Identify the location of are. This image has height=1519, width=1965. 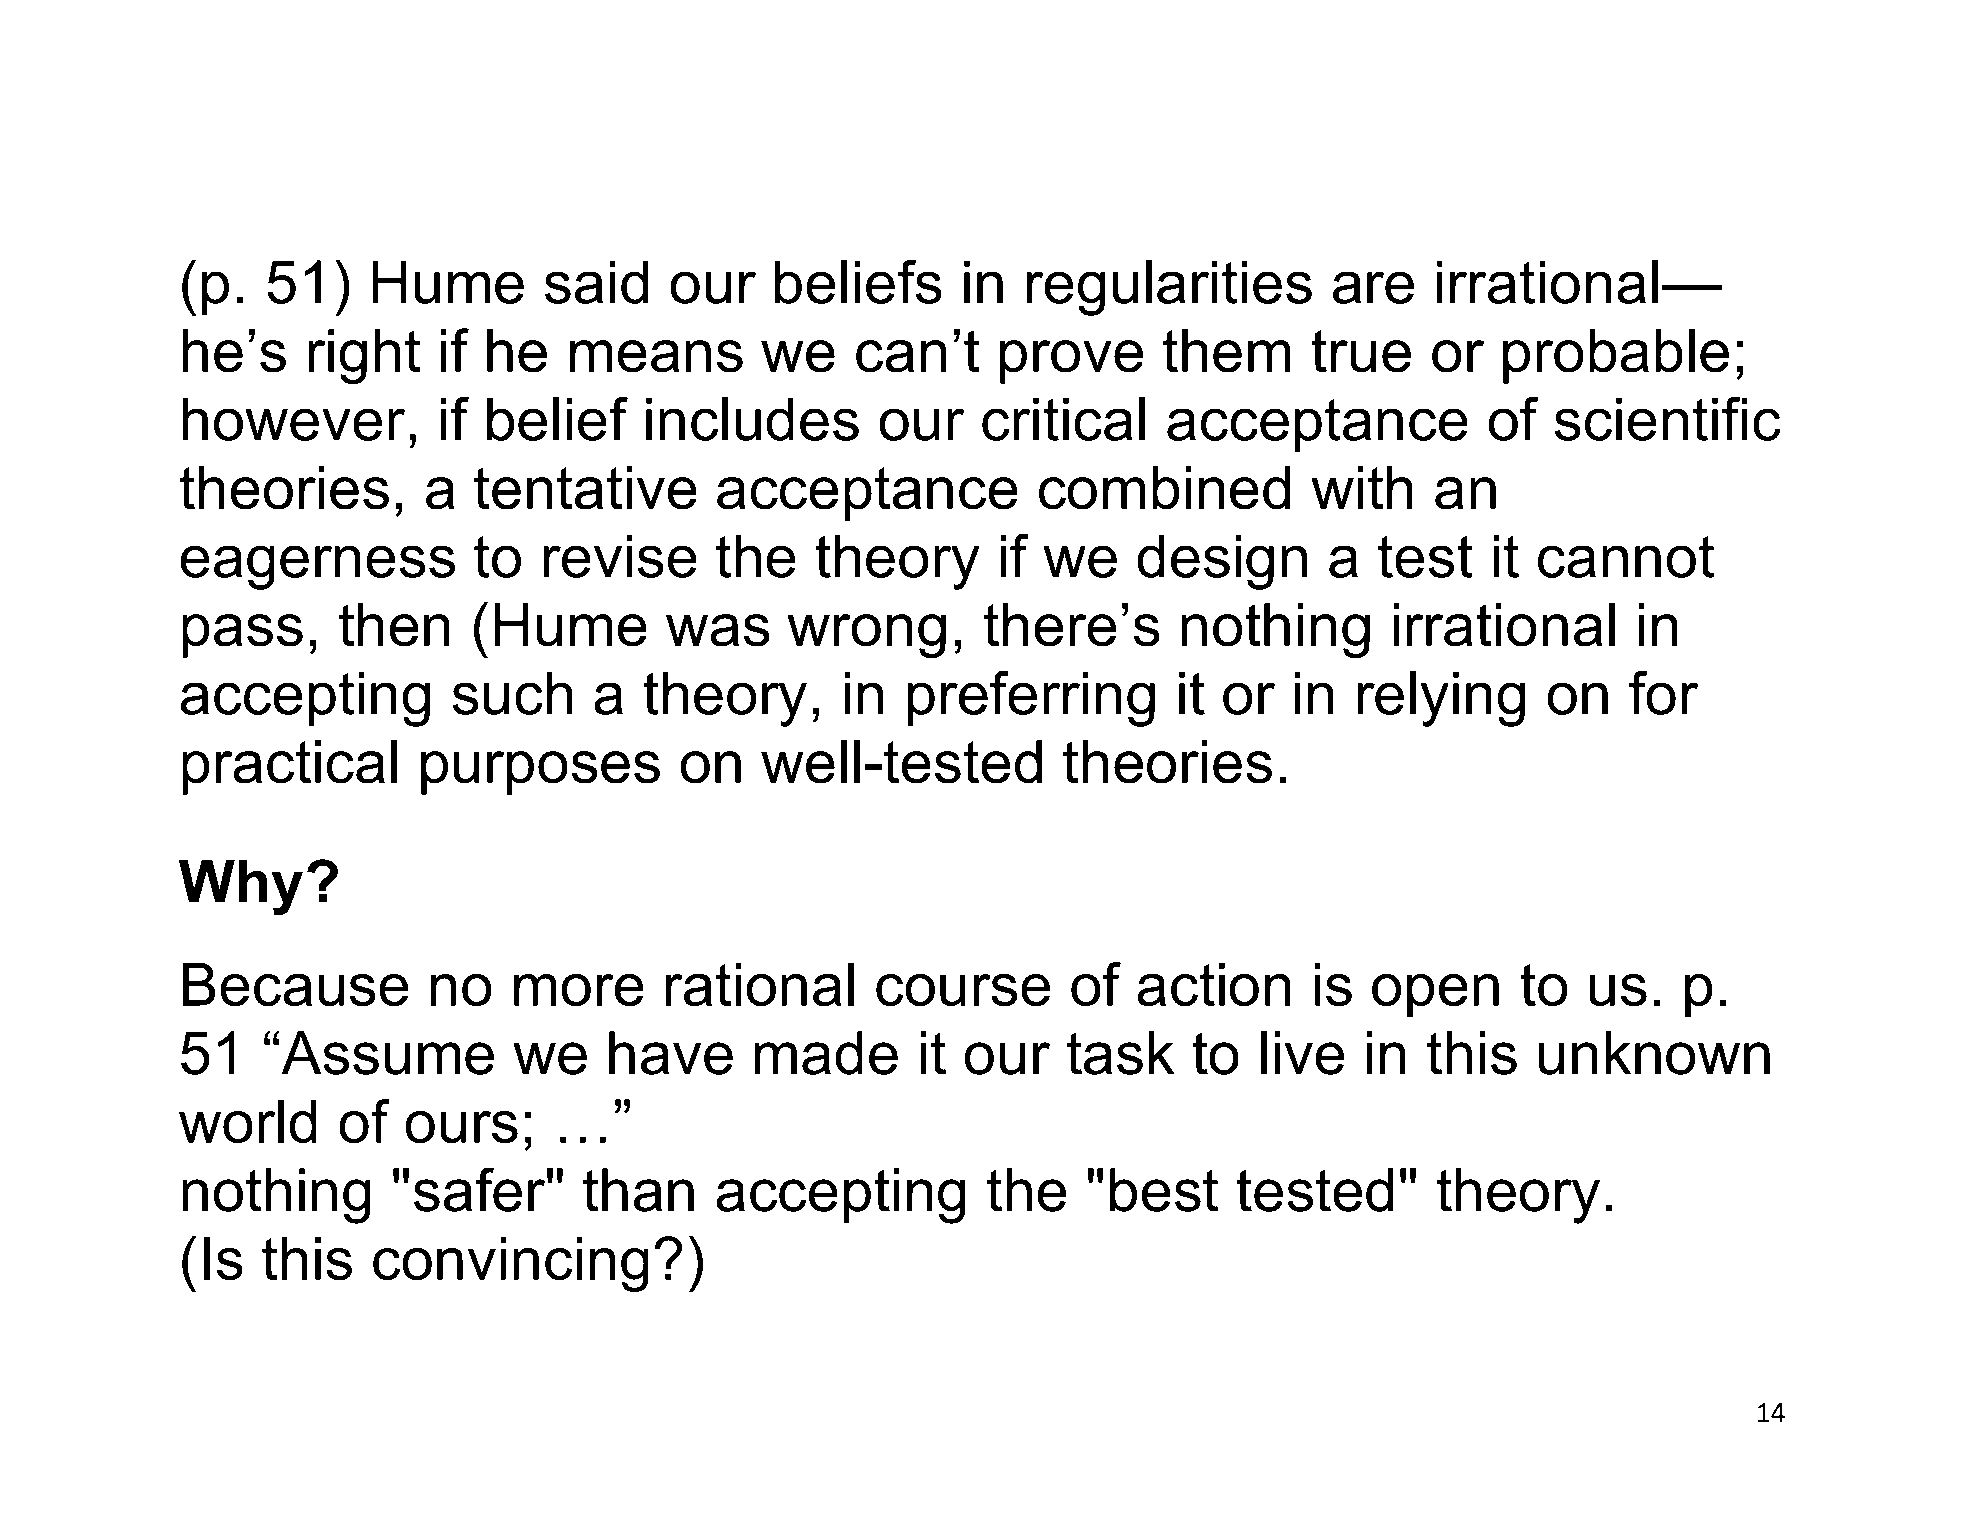
(1373, 287).
